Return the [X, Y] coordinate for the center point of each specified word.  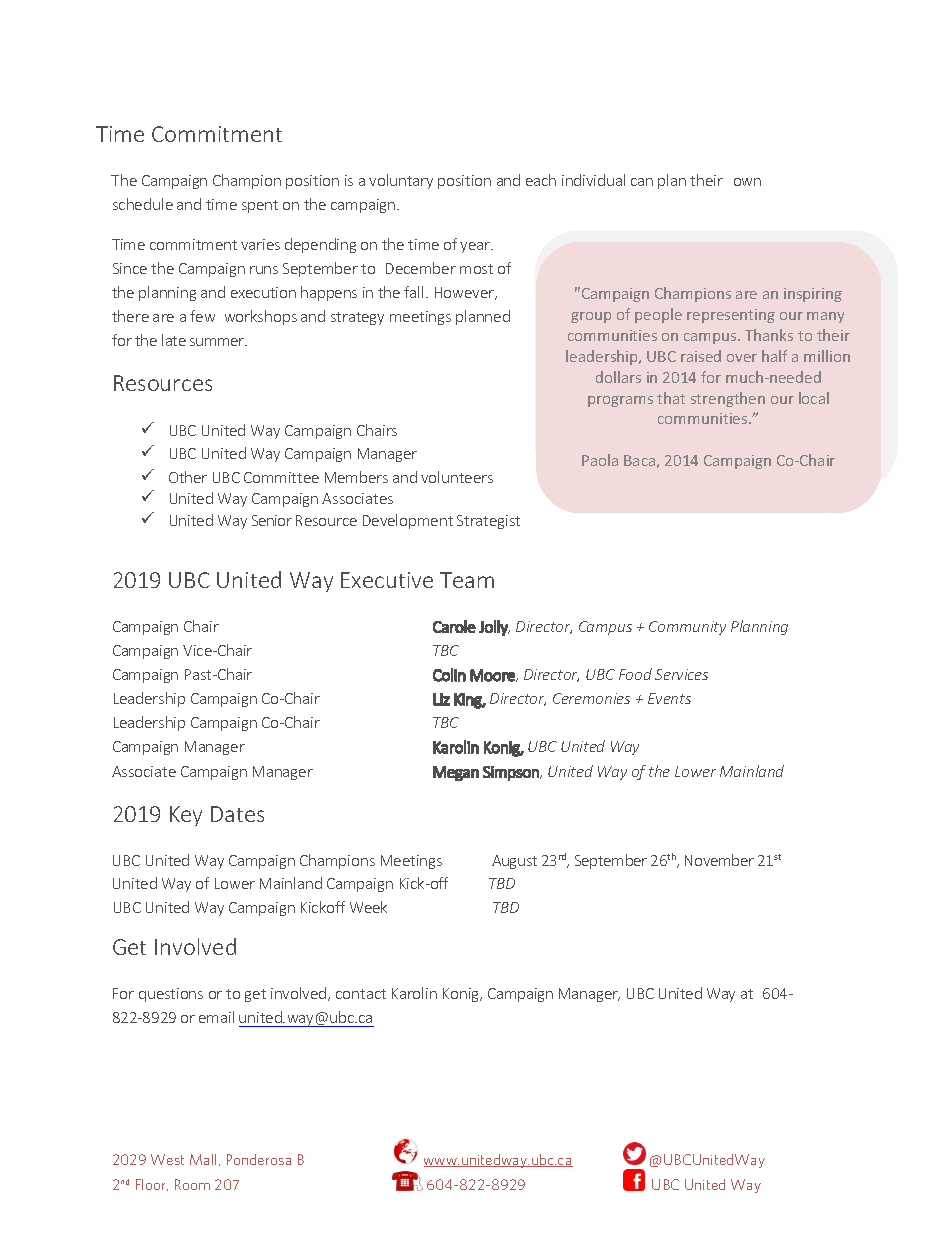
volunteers [457, 477]
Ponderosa [259, 1159]
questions [171, 995]
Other [188, 477]
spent [260, 206]
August [514, 862]
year [476, 247]
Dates [237, 814]
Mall [203, 1159]
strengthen [728, 399]
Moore [493, 675]
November [719, 860]
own [747, 182]
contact [361, 994]
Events [669, 698]
